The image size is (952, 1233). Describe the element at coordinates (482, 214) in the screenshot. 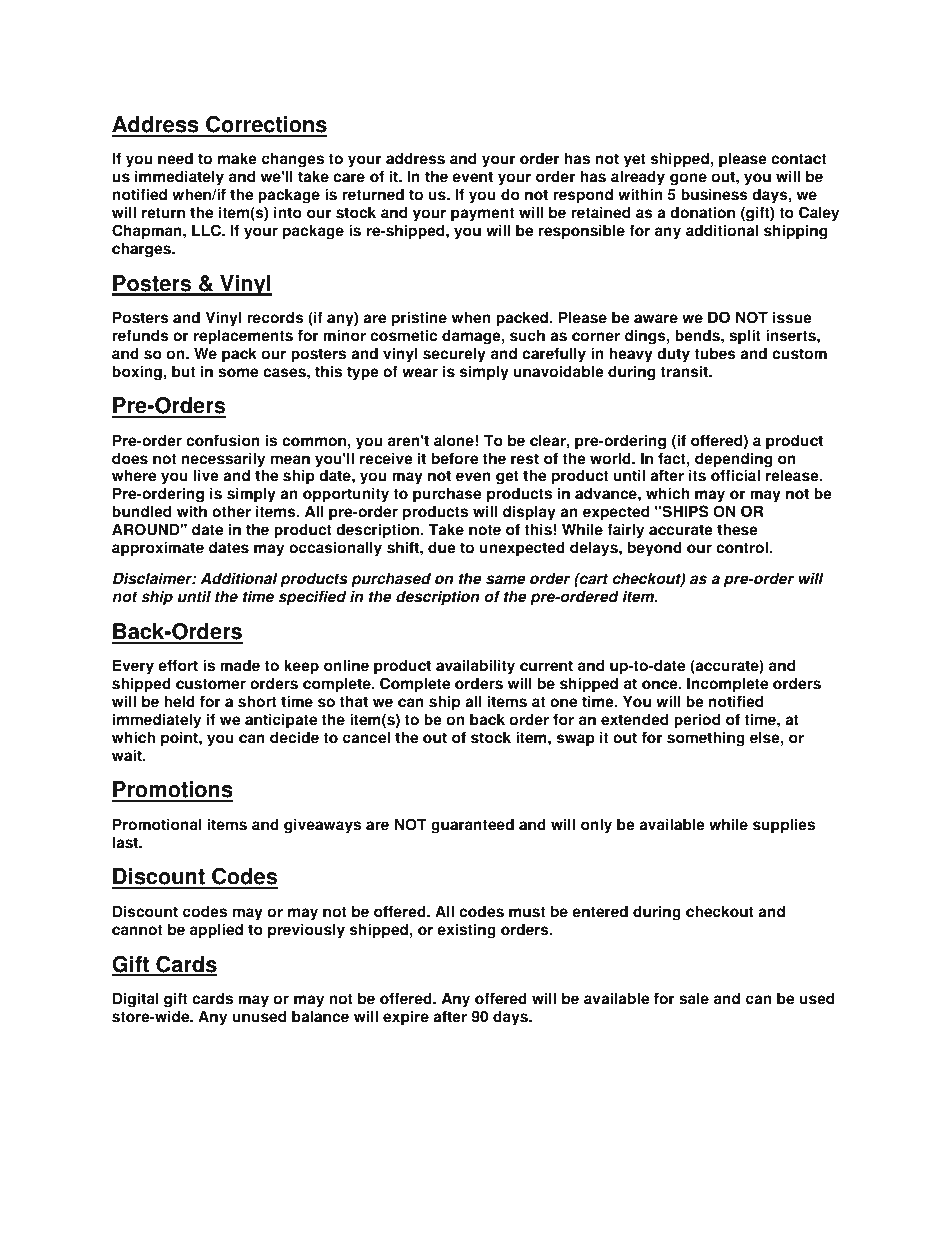

I see `payment` at that location.
